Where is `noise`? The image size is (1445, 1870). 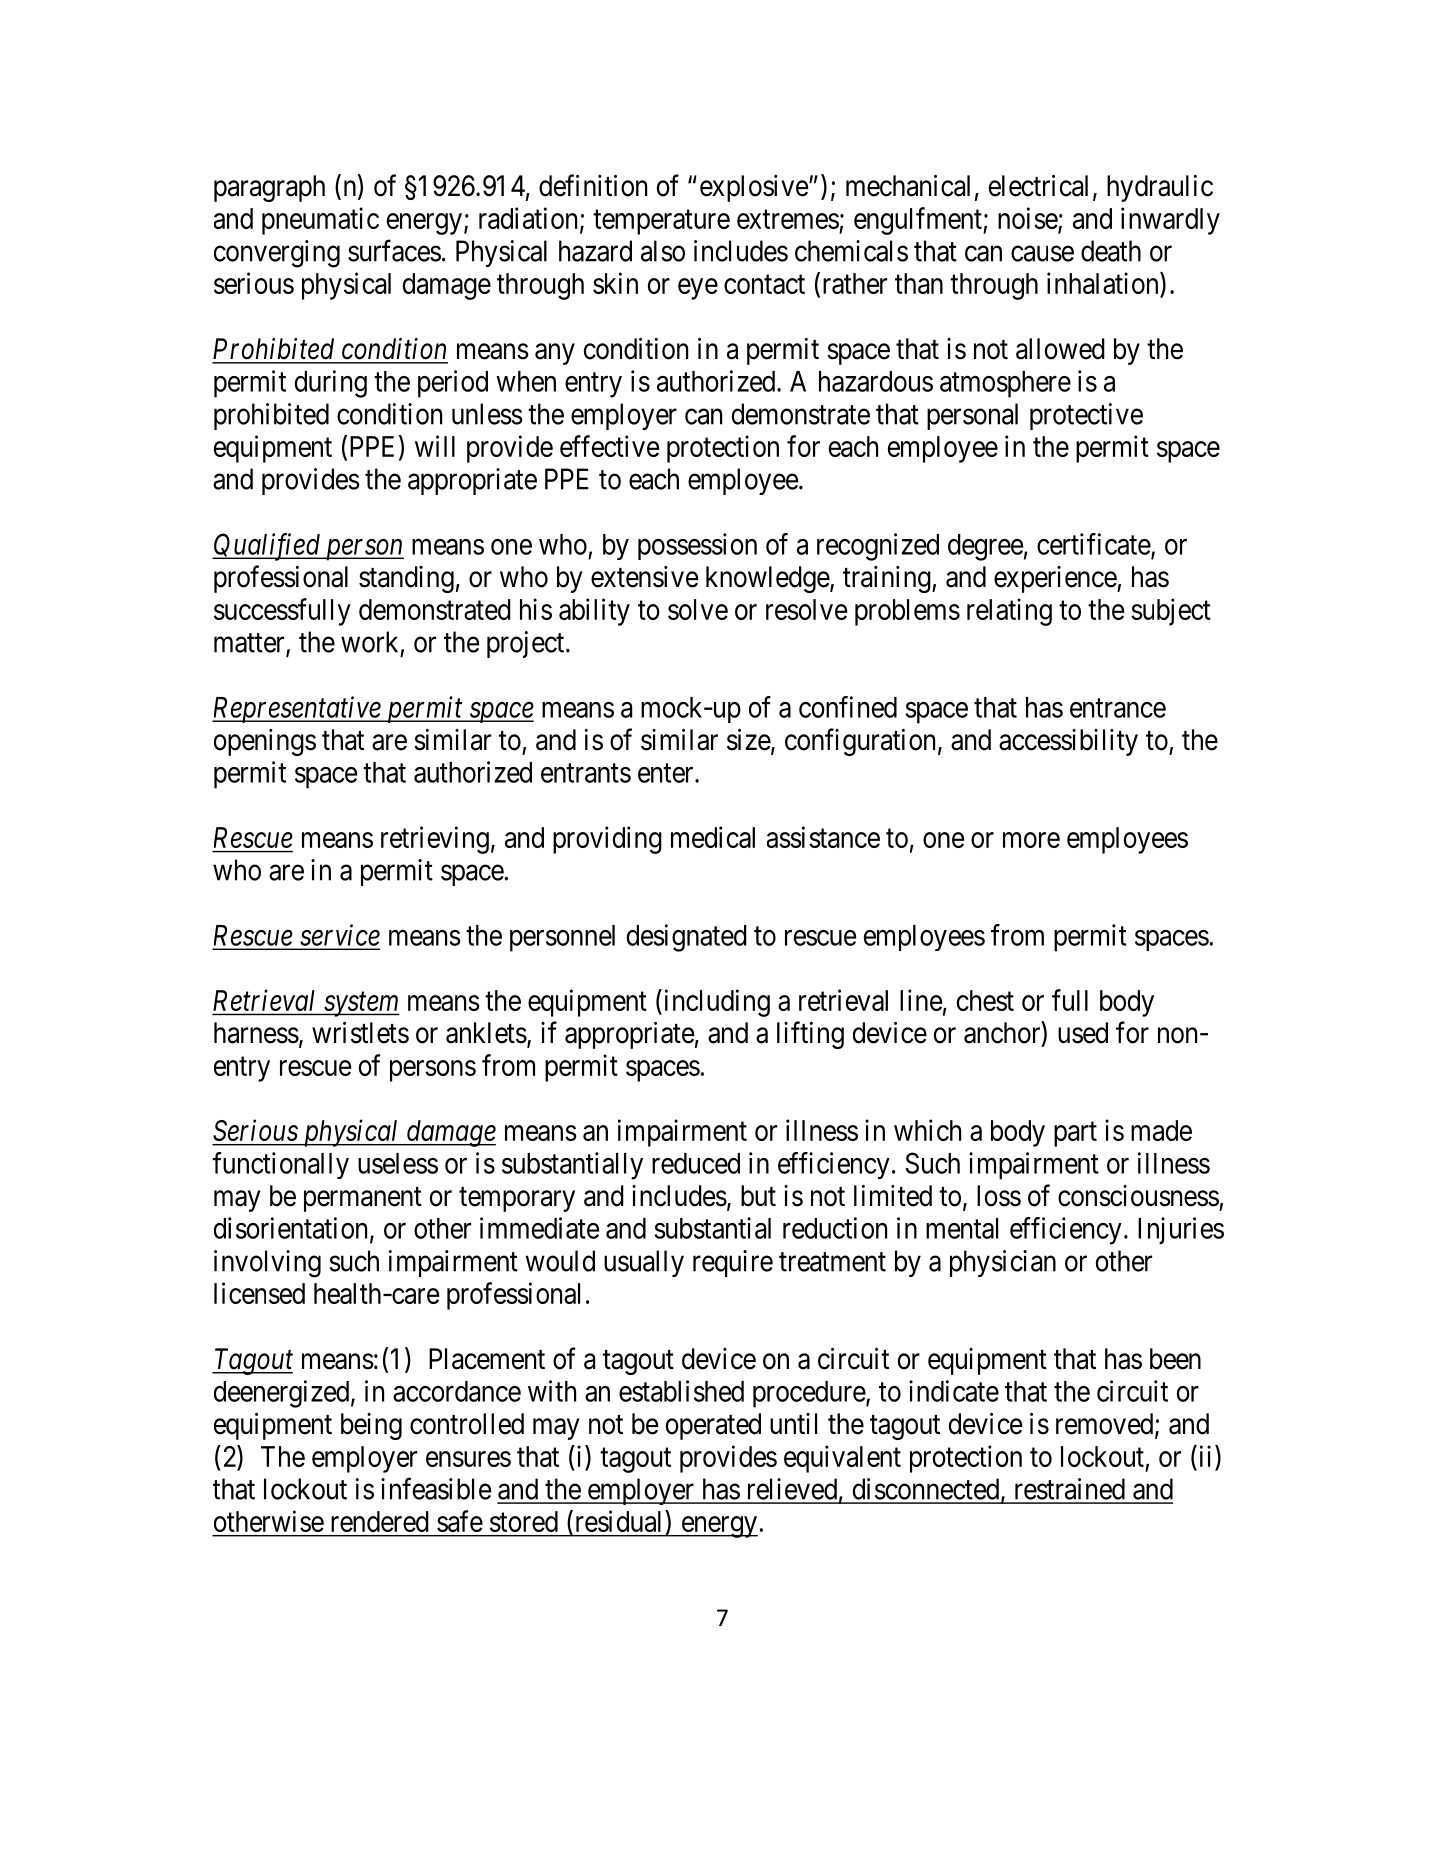
noise is located at coordinates (1028, 219).
